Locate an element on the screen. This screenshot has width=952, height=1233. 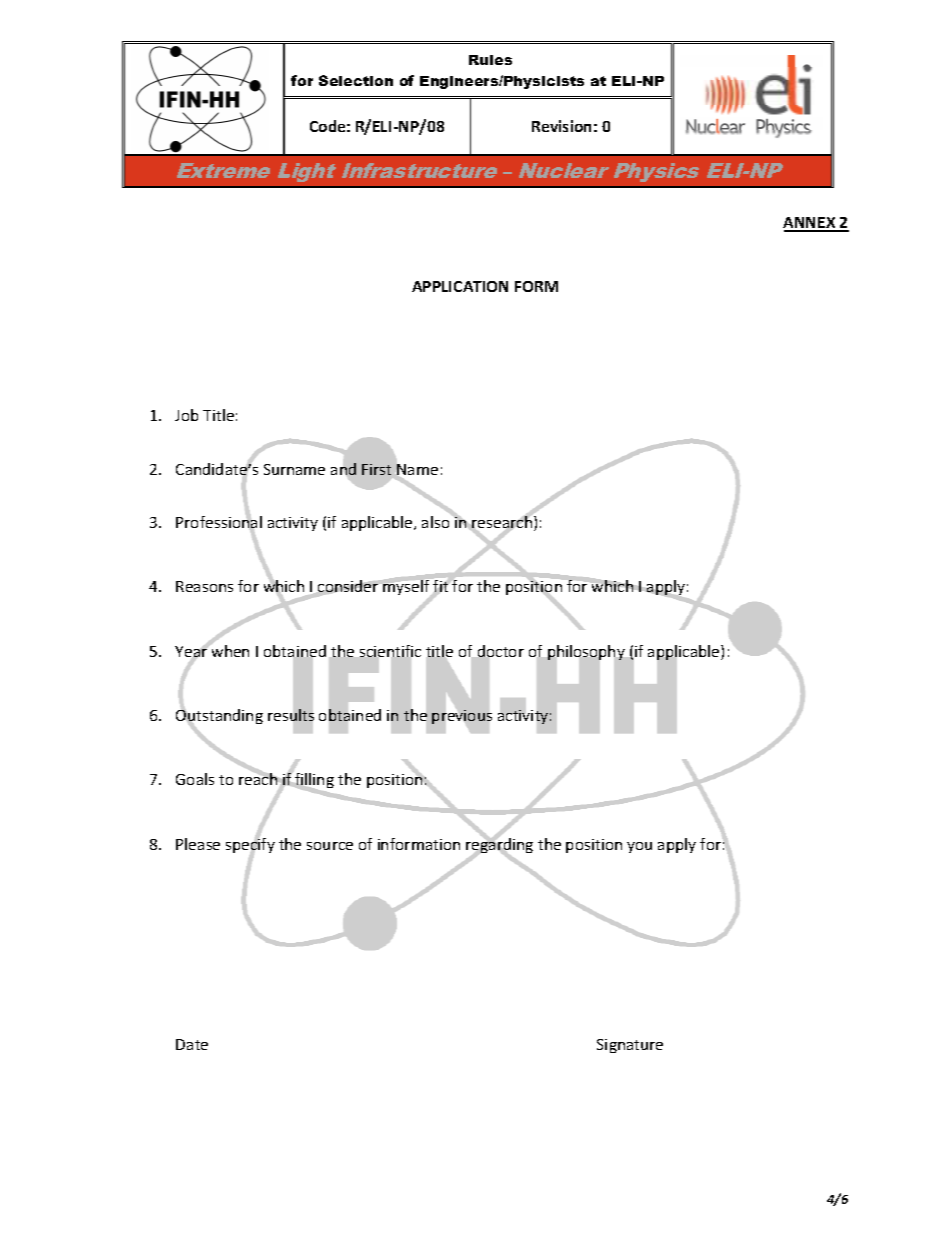
you is located at coordinates (639, 847).
